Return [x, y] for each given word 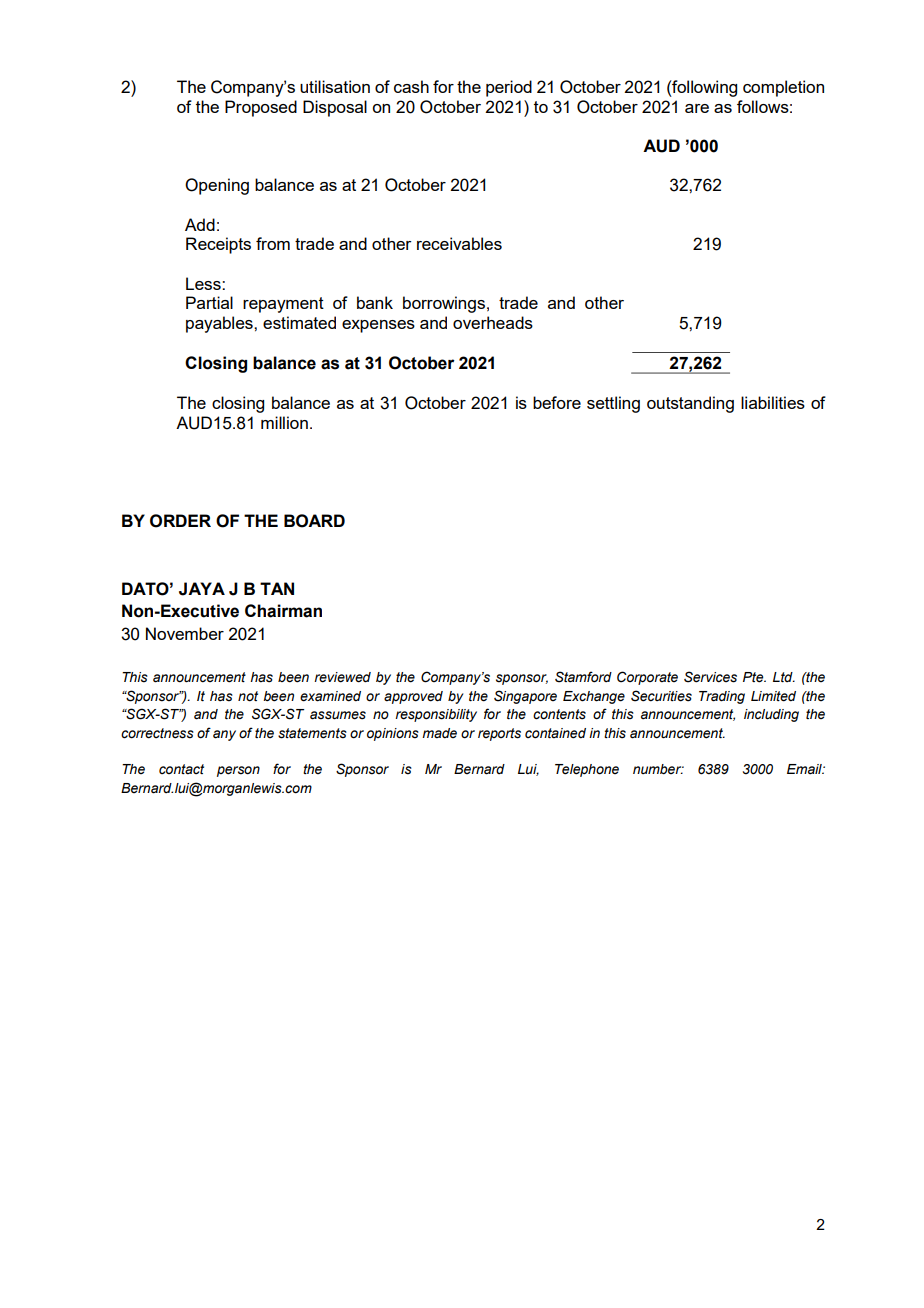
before [557, 402]
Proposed [261, 108]
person [238, 771]
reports [499, 734]
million [284, 422]
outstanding [690, 404]
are [697, 108]
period [509, 88]
